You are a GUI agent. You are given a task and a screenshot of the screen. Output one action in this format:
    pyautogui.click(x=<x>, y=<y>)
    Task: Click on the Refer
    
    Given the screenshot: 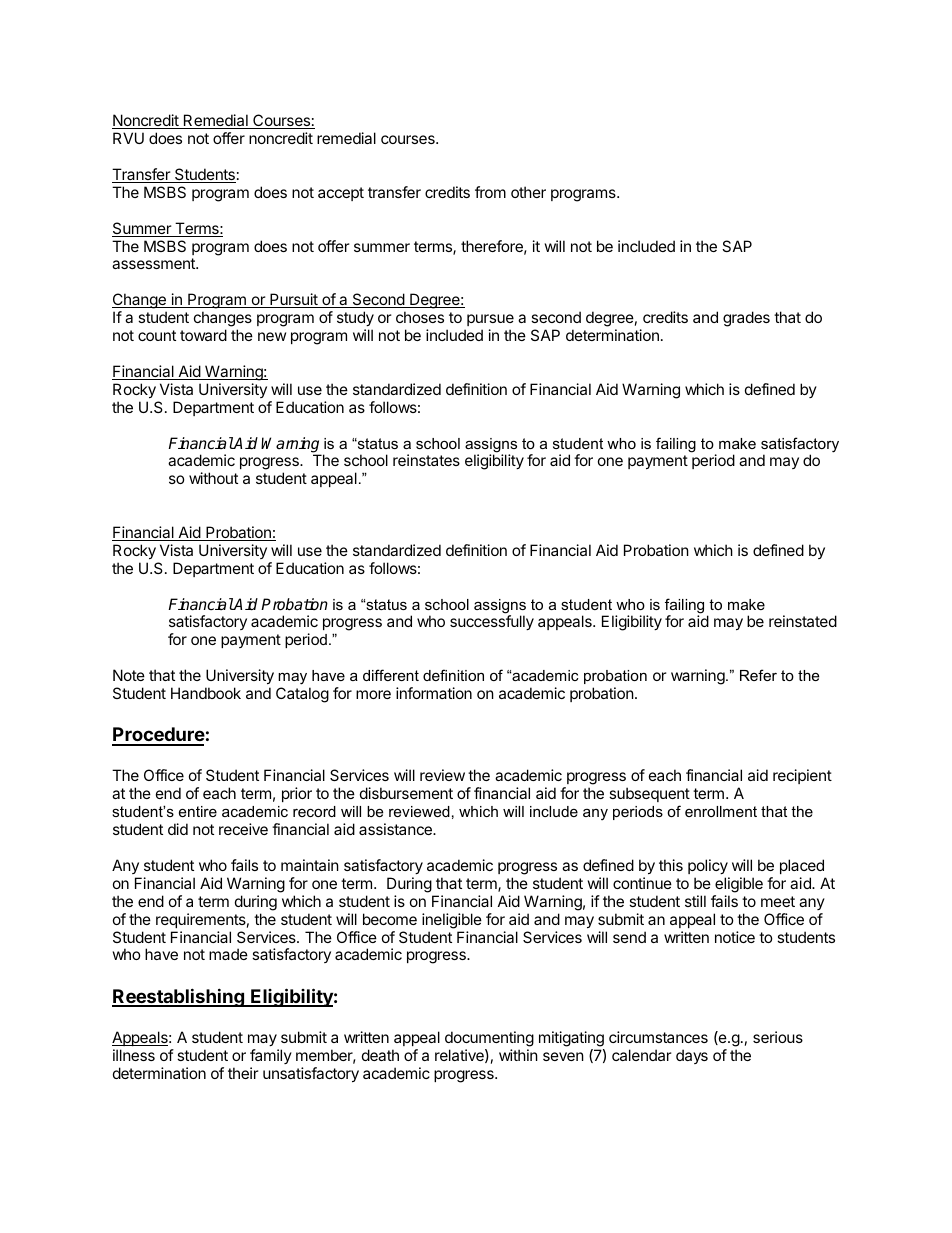 What is the action you would take?
    pyautogui.click(x=758, y=675)
